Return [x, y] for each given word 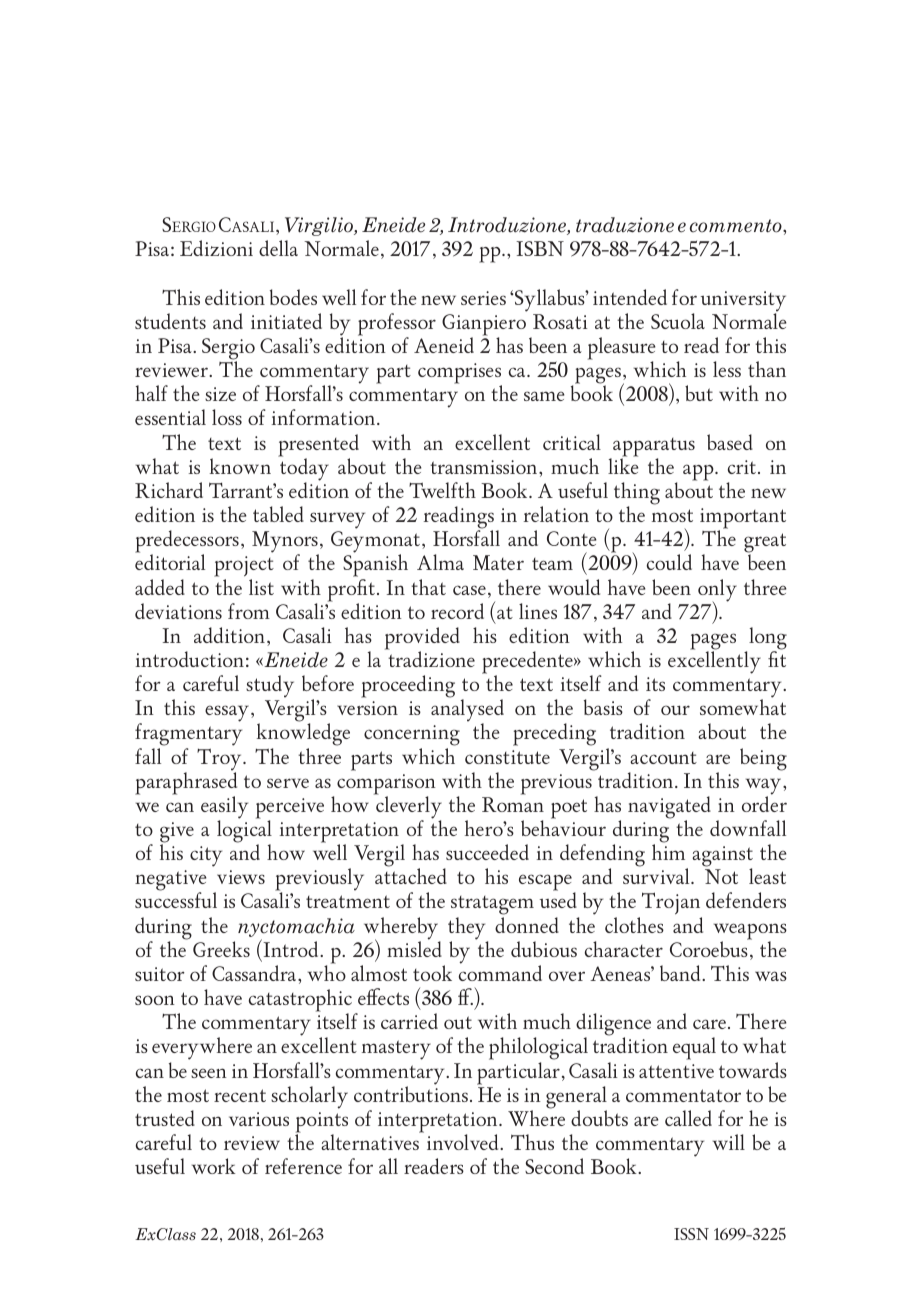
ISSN [691, 1234]
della [278, 248]
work [214, 1166]
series [483, 298]
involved [464, 1142]
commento [737, 226]
